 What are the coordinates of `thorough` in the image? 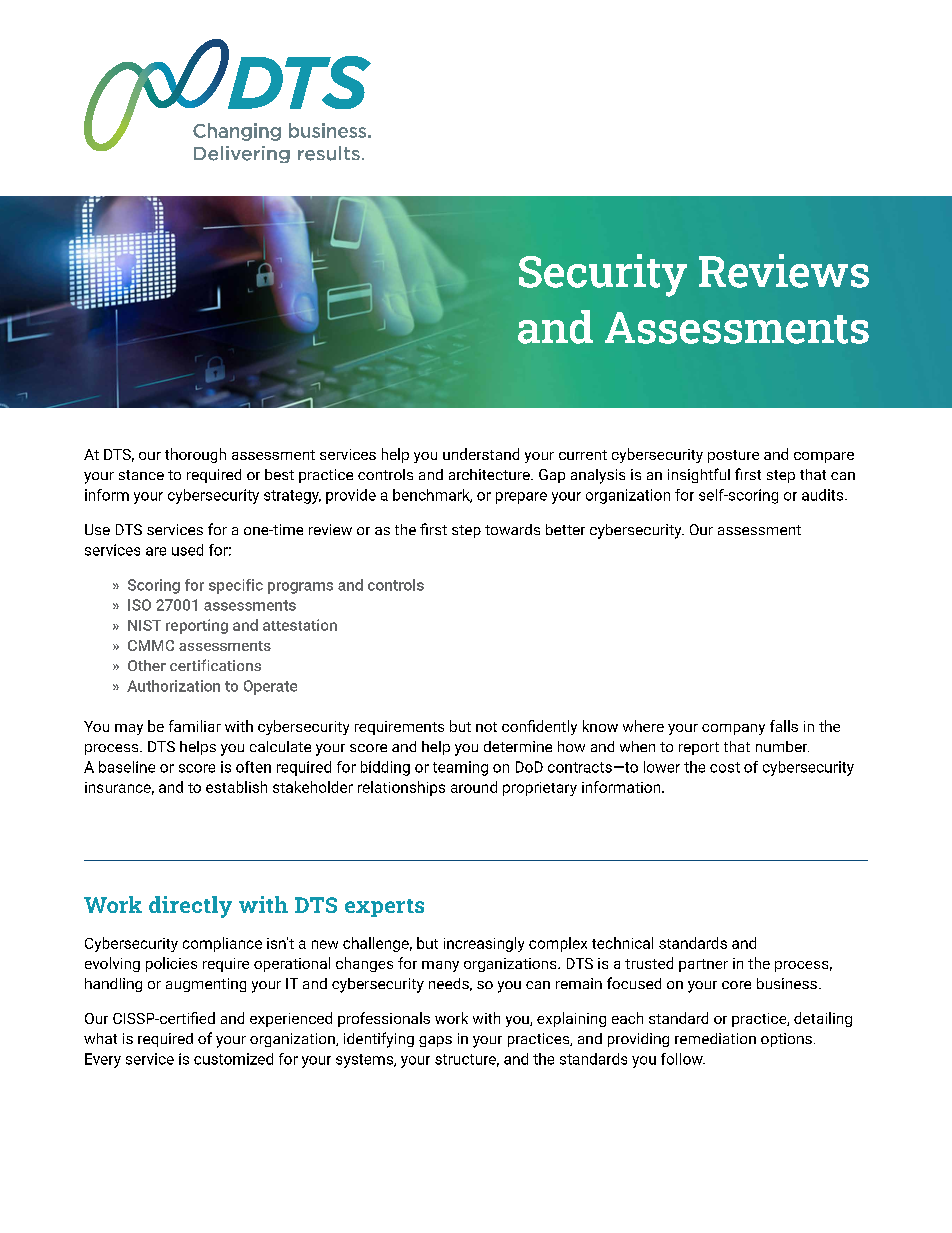 It's located at (195, 455).
